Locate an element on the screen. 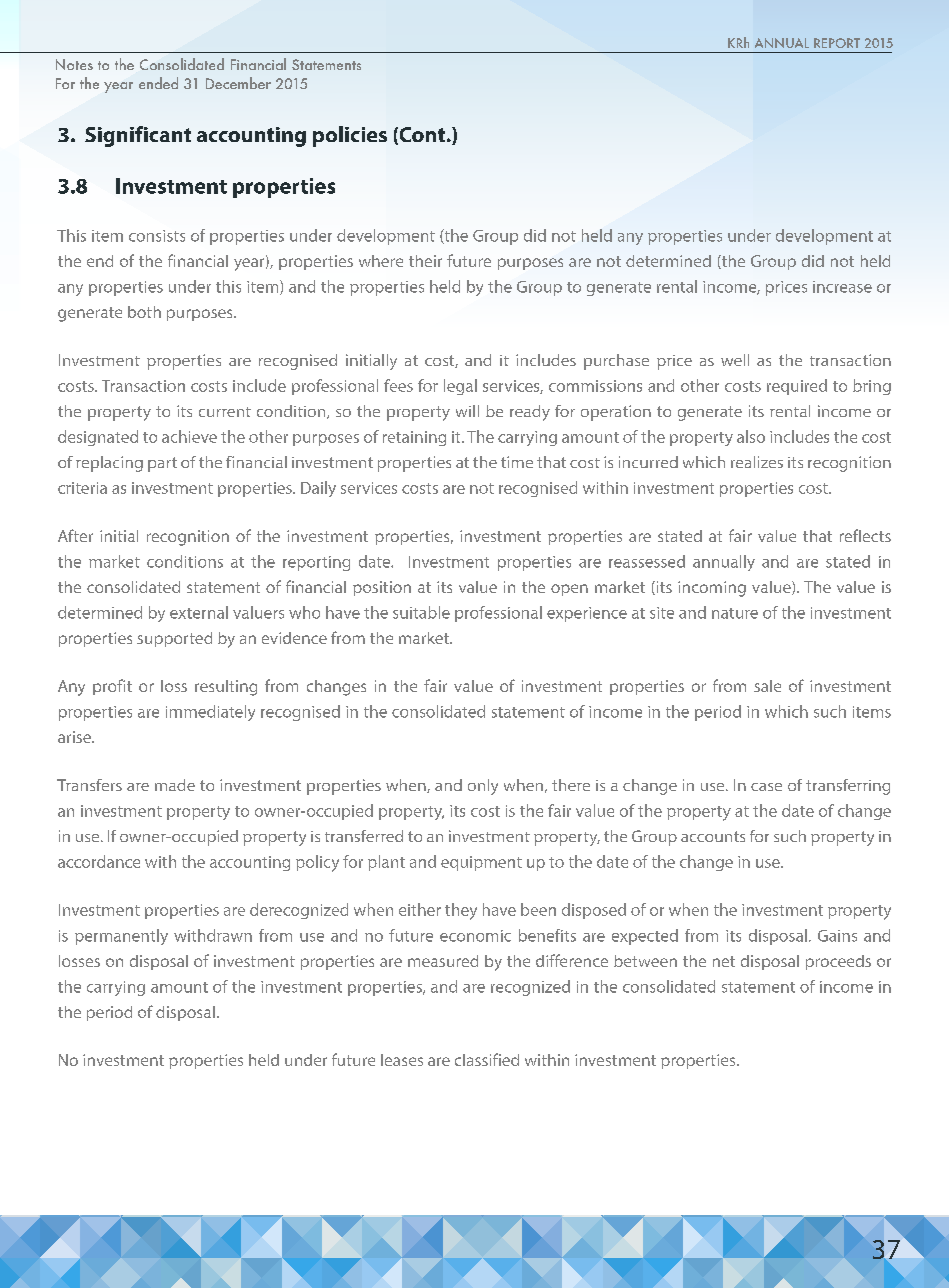 Image resolution: width=949 pixels, height=1288 pixels. policies is located at coordinates (350, 136).
